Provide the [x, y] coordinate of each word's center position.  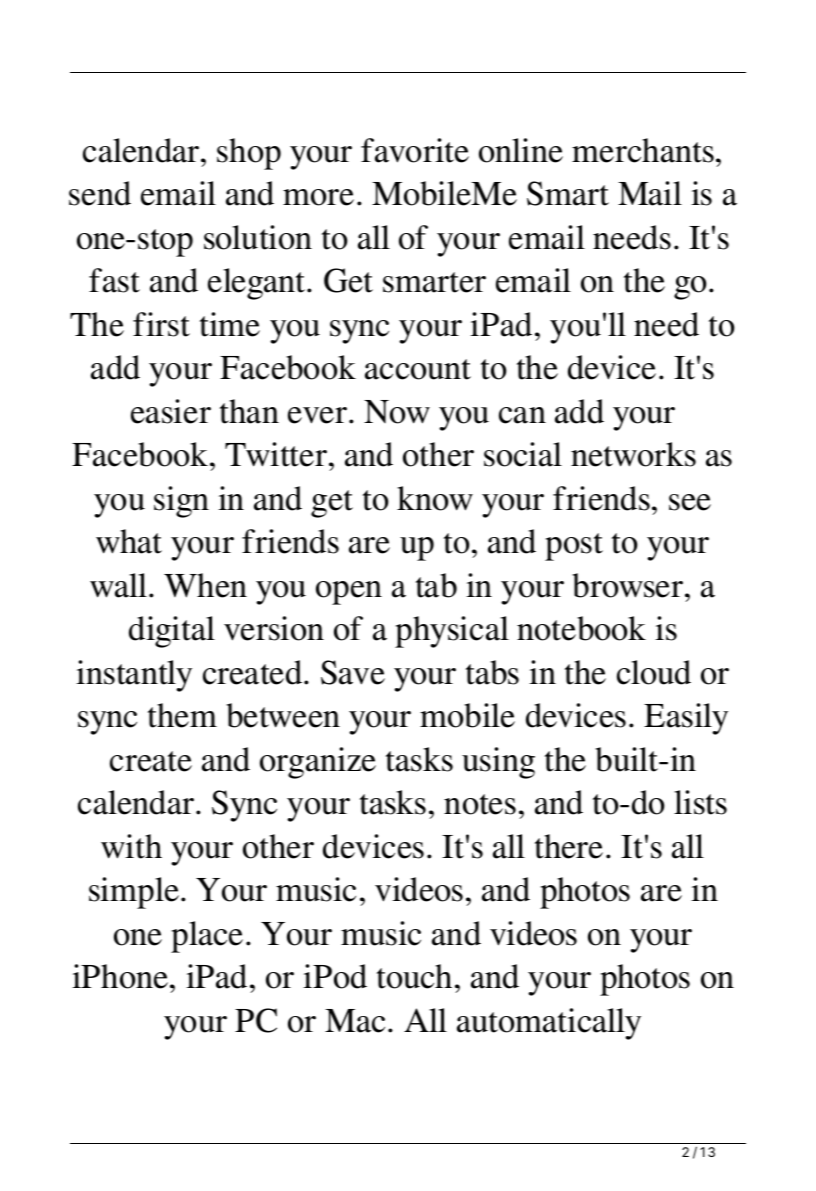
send [100, 193]
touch [414, 976]
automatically [549, 1024]
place [207, 937]
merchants [643, 150]
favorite [415, 150]
